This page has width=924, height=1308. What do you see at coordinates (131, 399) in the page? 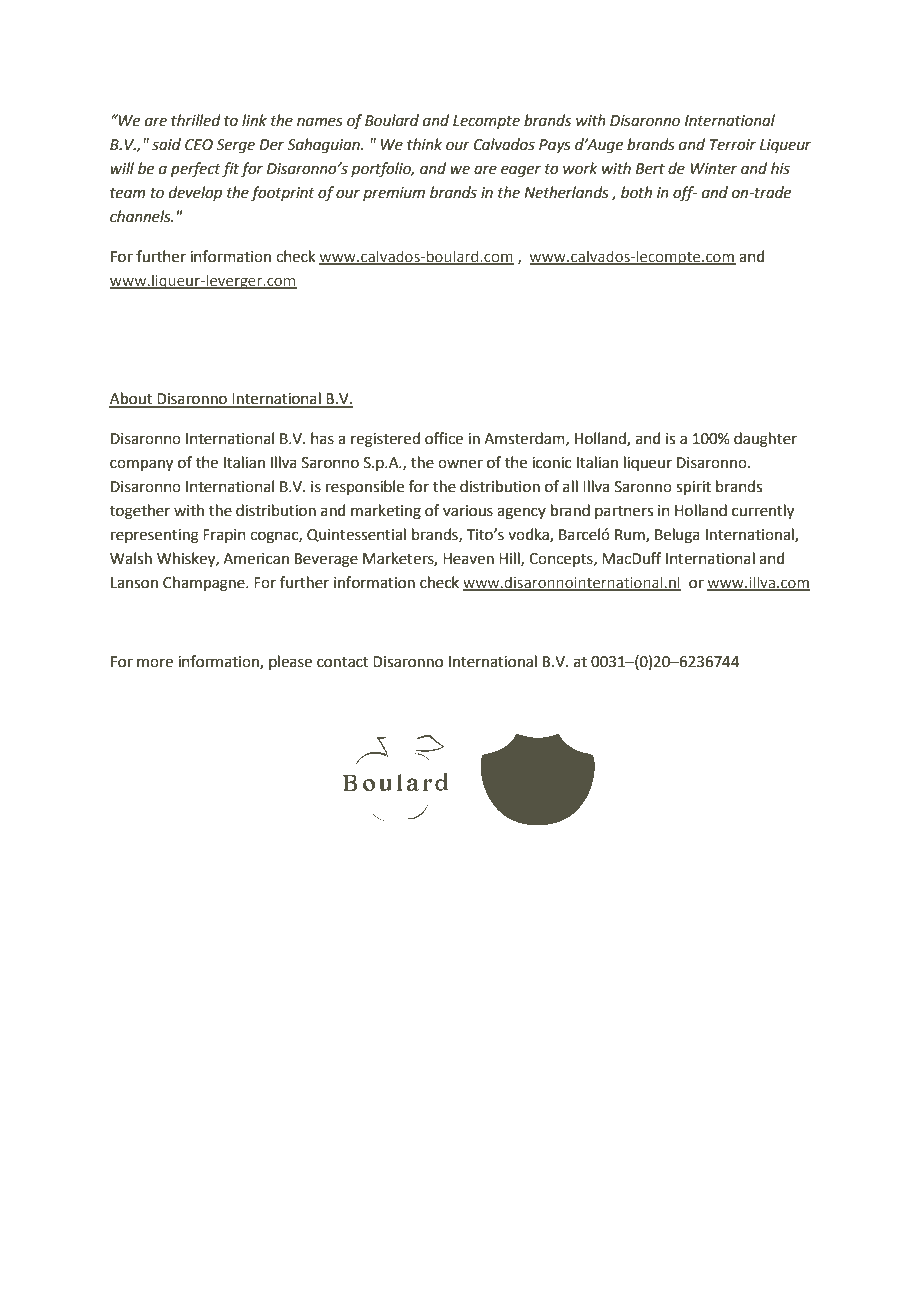
I see `About` at bounding box center [131, 399].
